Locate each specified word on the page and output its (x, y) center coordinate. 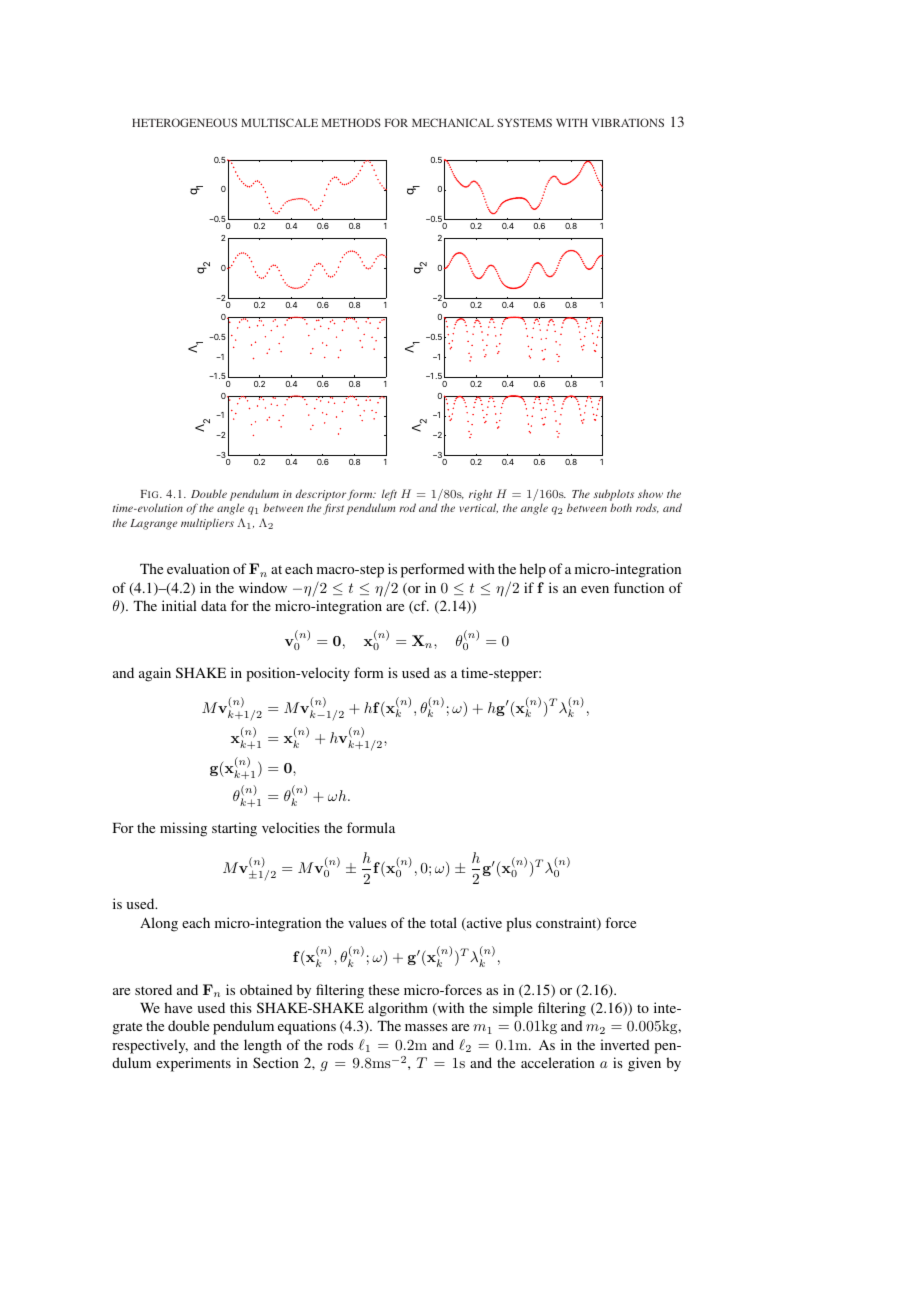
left (389, 495)
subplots (613, 495)
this (241, 1007)
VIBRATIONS (628, 122)
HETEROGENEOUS (184, 122)
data (214, 605)
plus (519, 924)
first (333, 509)
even (595, 589)
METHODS (351, 122)
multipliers (207, 524)
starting (234, 829)
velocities (291, 827)
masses (426, 1027)
